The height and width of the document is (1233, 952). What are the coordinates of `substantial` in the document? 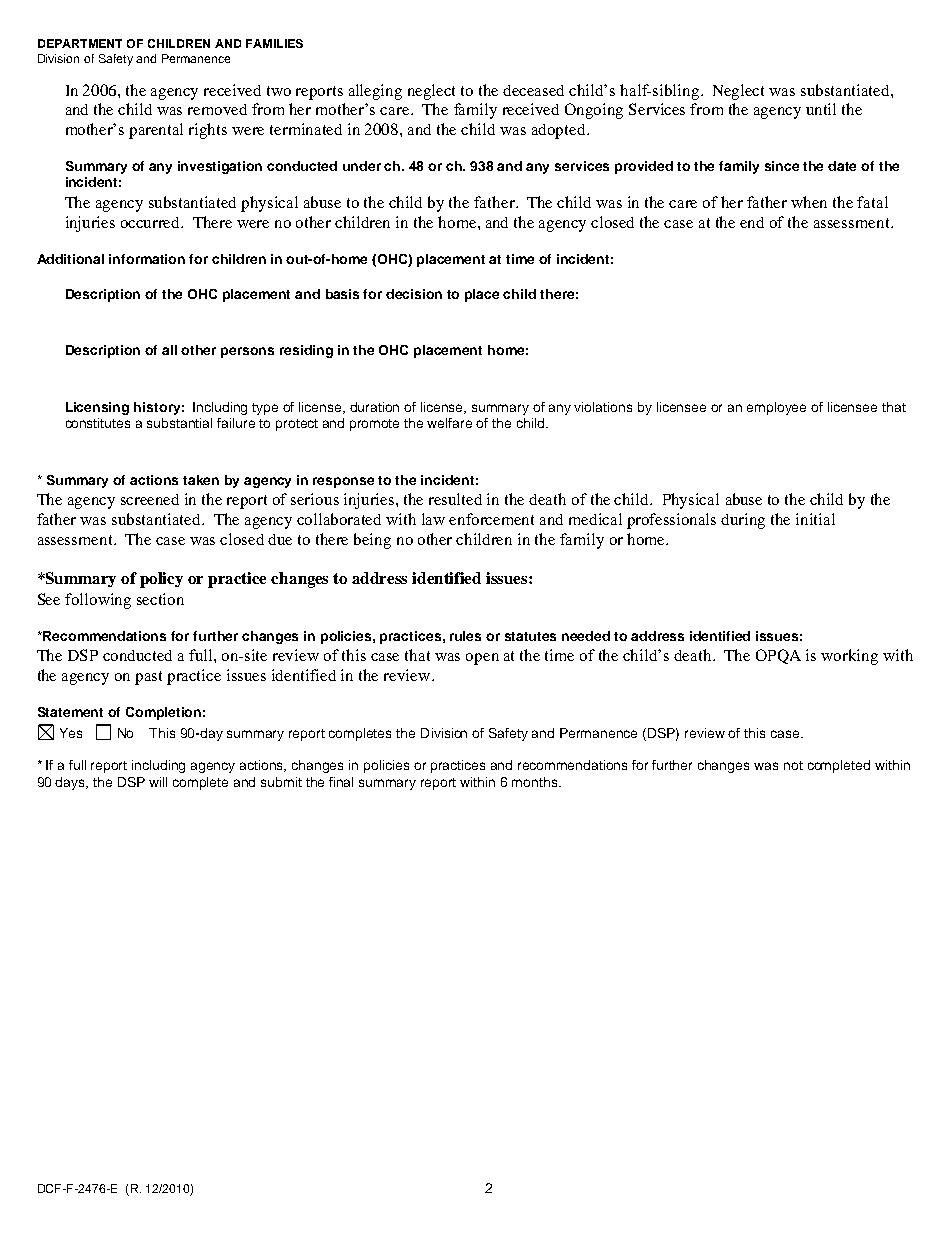 It's located at (179, 423).
